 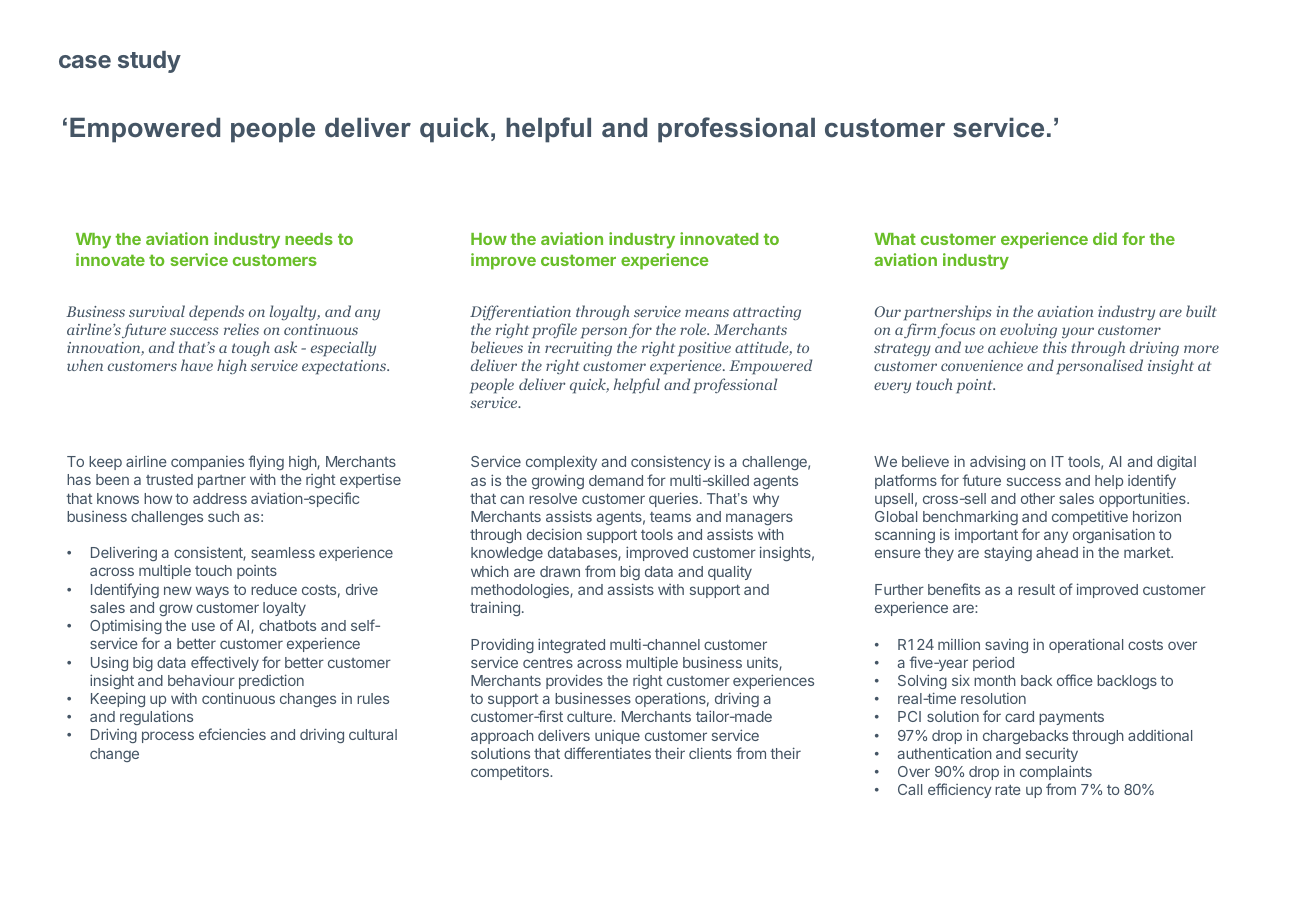 What do you see at coordinates (1201, 311) in the screenshot?
I see `built` at bounding box center [1201, 311].
